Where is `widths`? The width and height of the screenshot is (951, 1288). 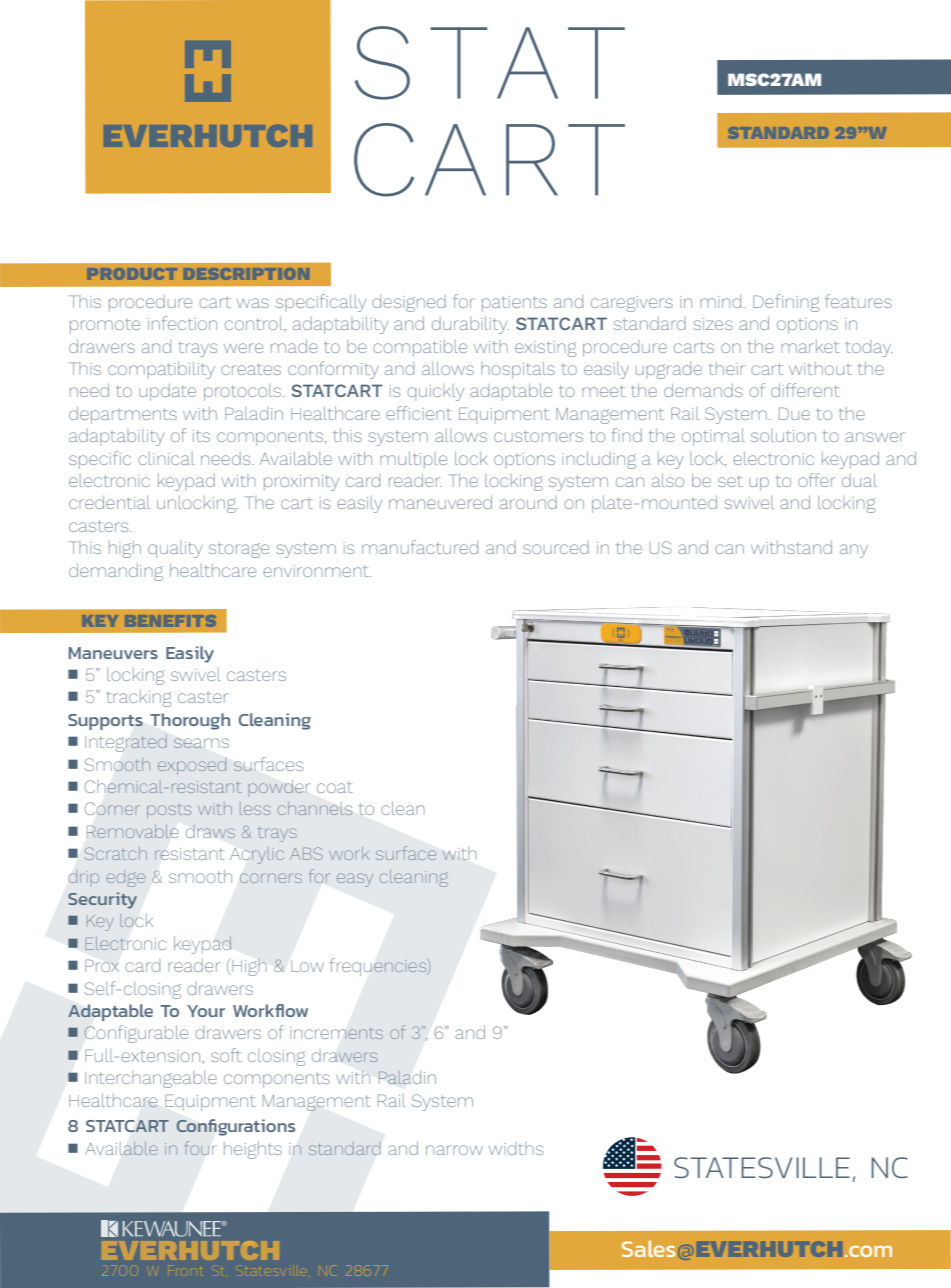
widths is located at coordinates (516, 1148).
